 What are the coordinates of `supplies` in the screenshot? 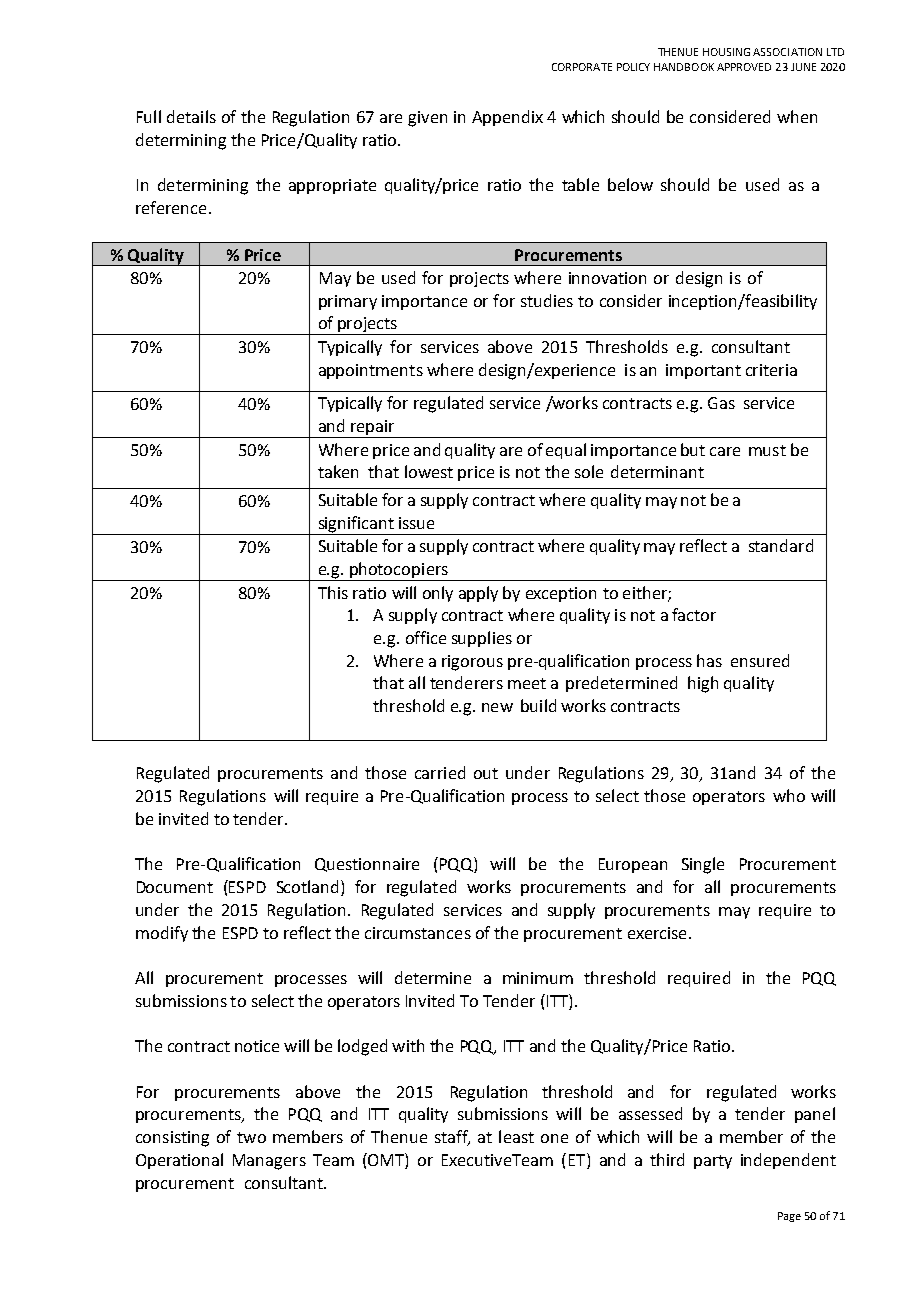 It's located at (482, 639).
